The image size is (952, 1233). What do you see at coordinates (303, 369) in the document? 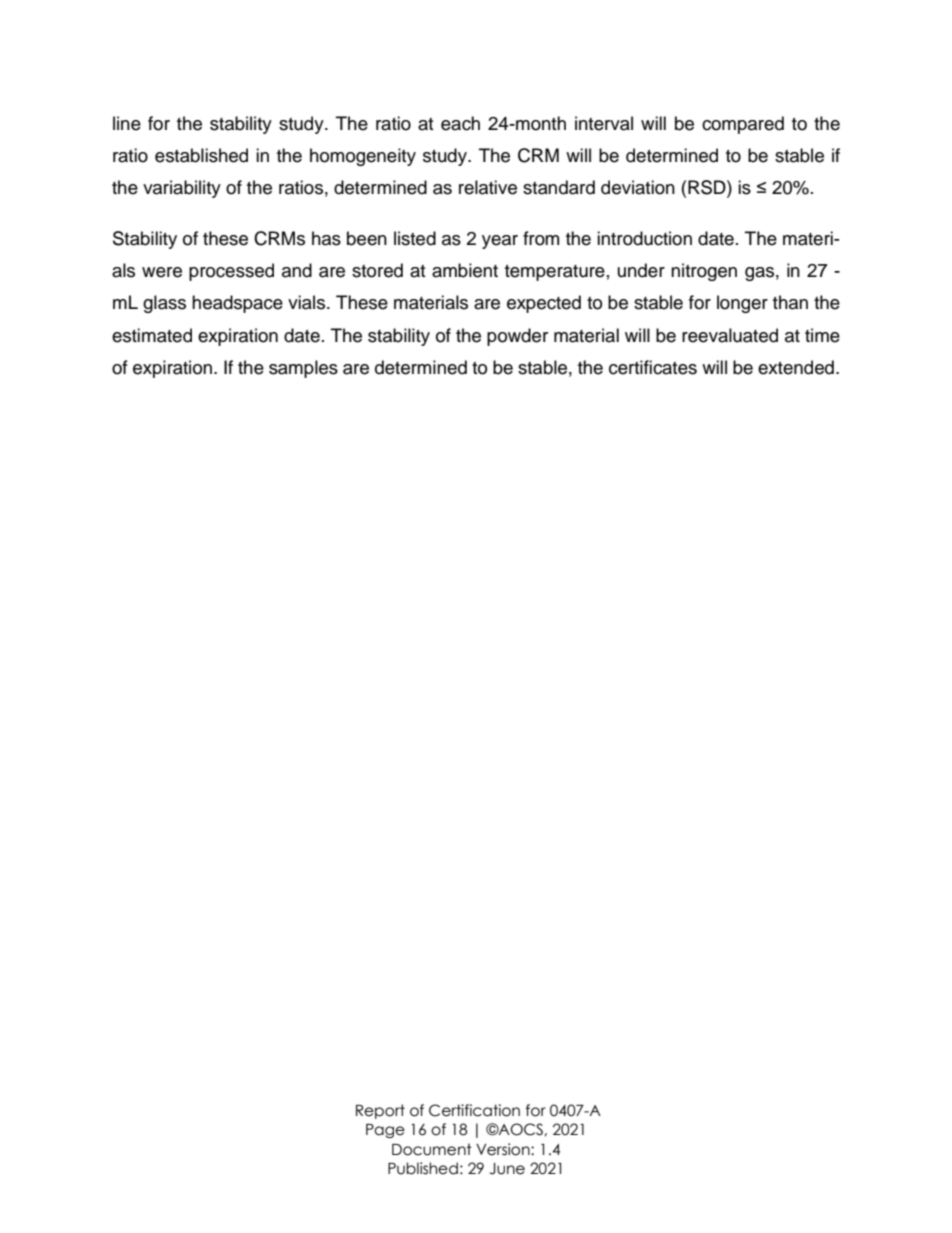
I see `samples` at bounding box center [303, 369].
